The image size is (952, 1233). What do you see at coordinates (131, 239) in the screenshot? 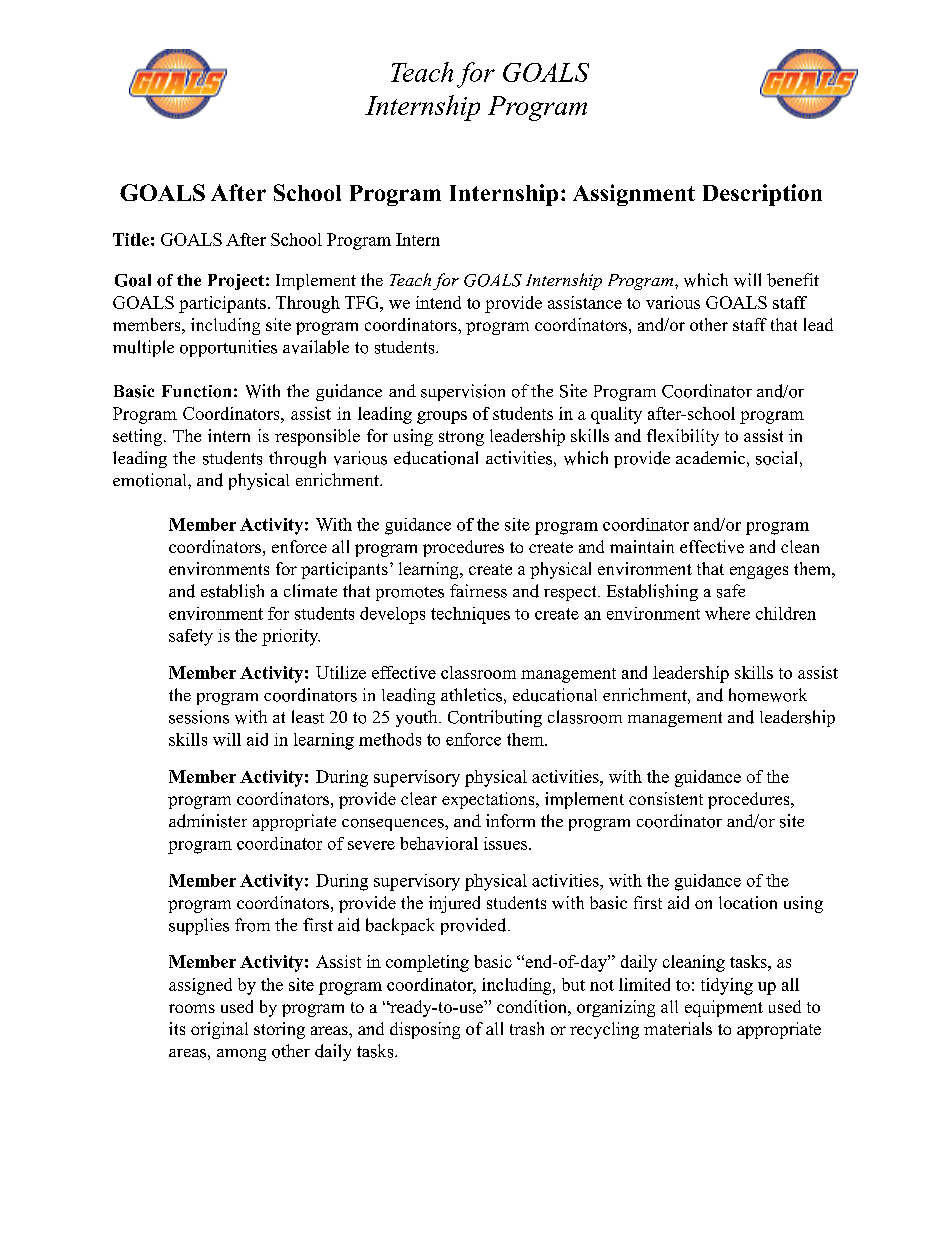
I see `Title` at bounding box center [131, 239].
